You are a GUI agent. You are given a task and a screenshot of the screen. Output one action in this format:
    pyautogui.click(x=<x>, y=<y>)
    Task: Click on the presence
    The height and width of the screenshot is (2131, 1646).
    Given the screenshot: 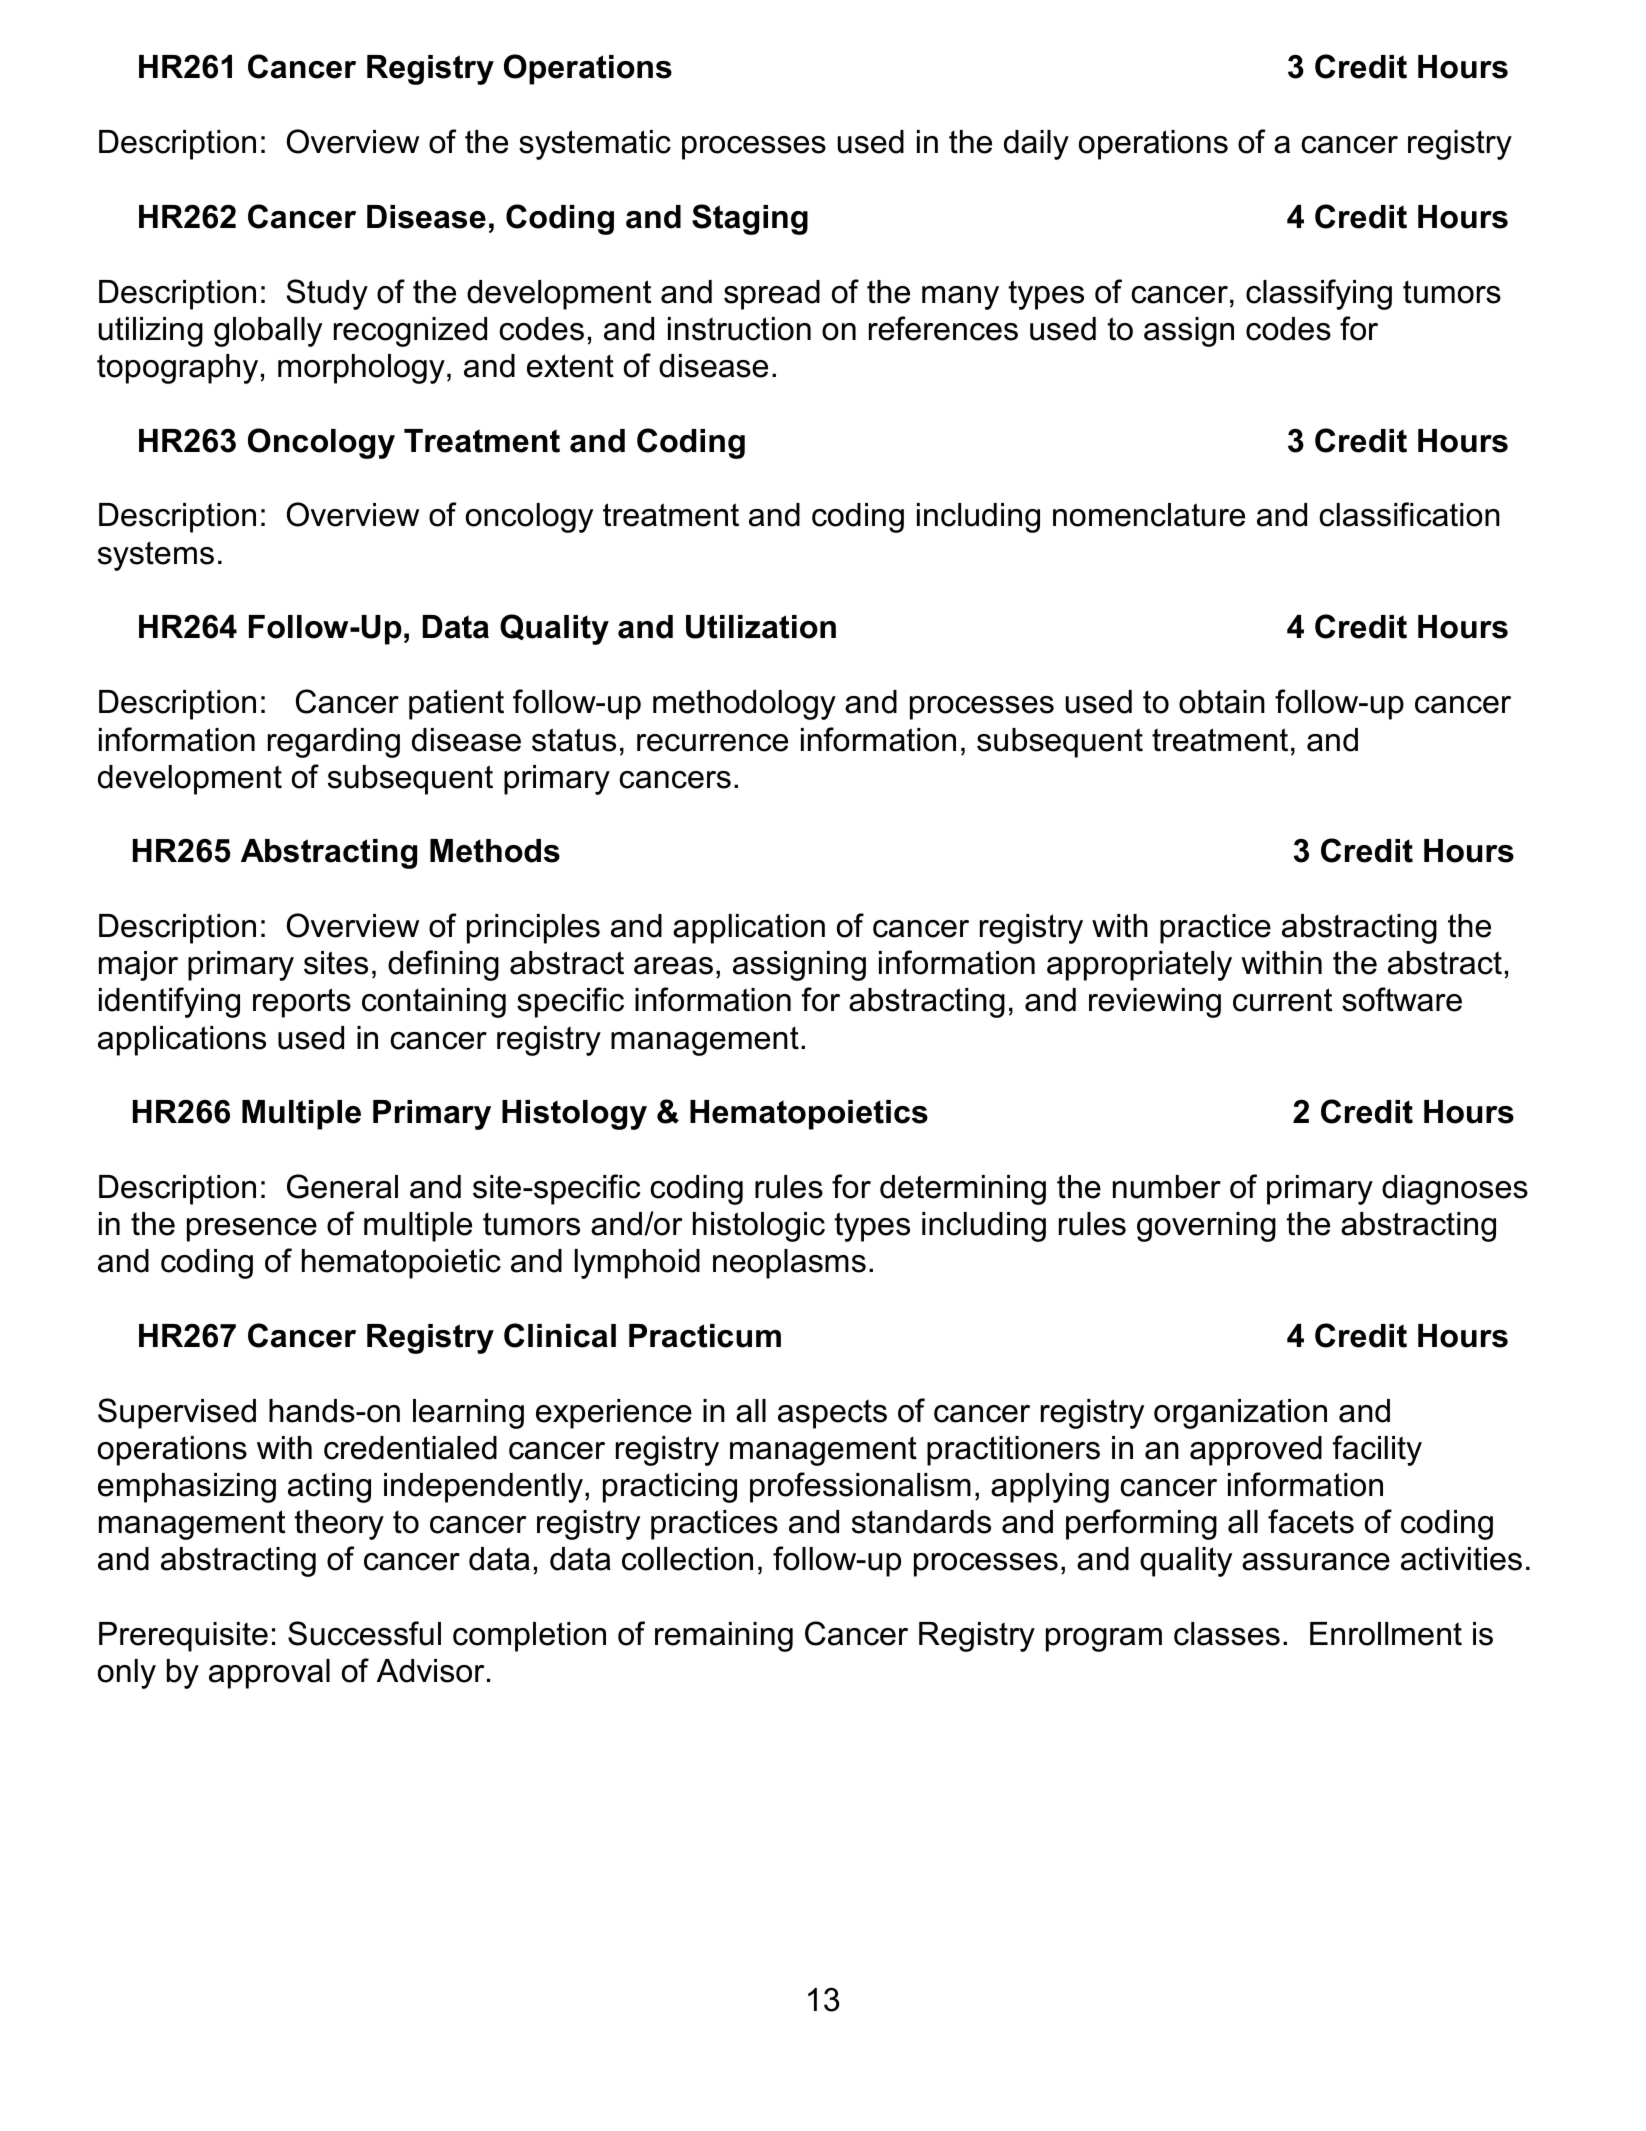 What is the action you would take?
    pyautogui.click(x=252, y=1230)
